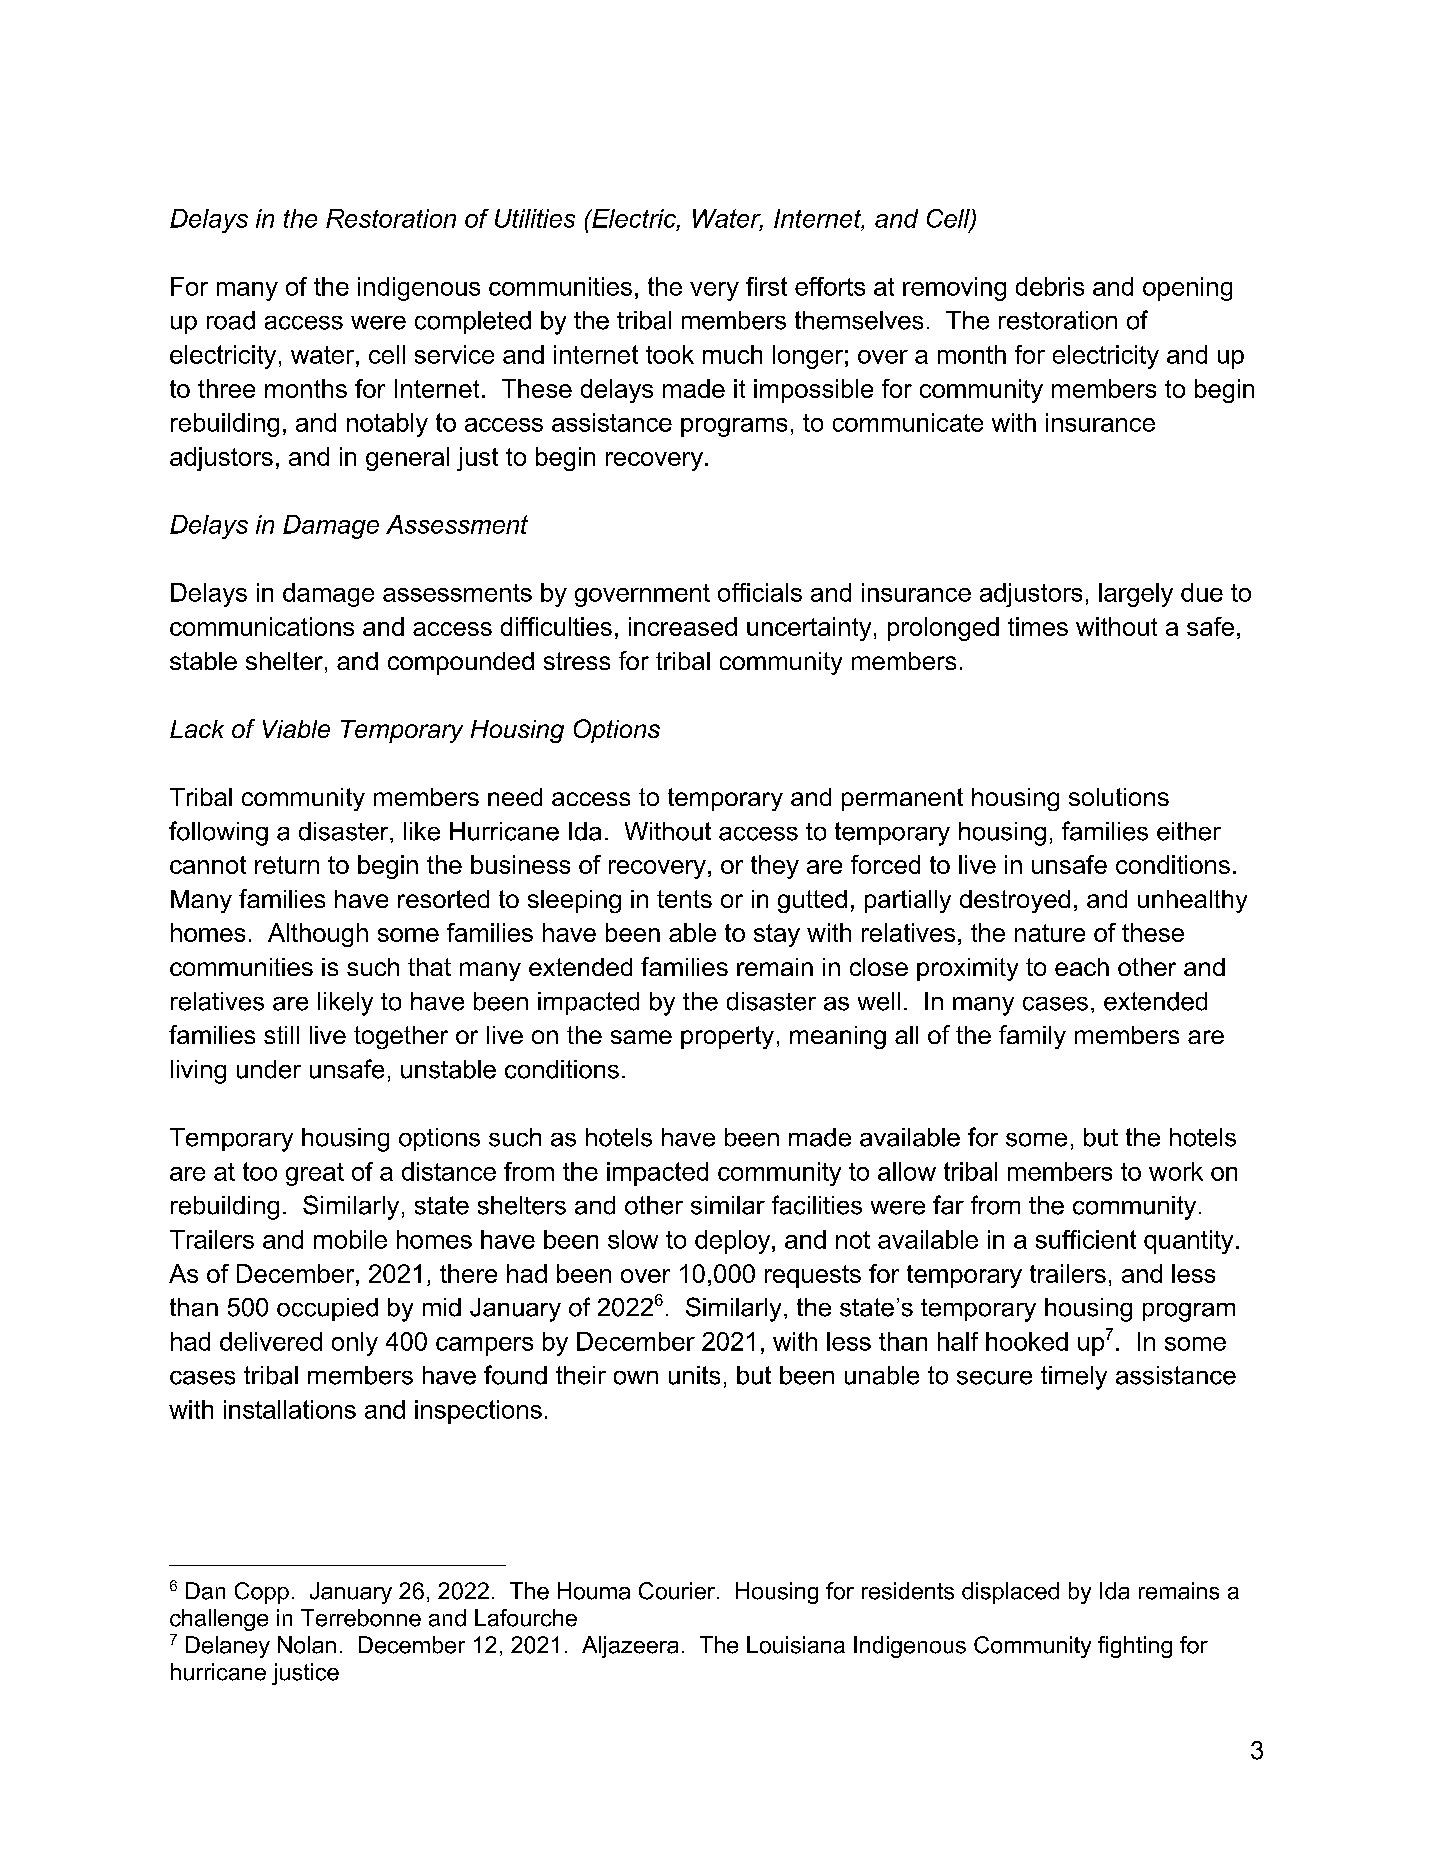 Image resolution: width=1432 pixels, height=1853 pixels. What do you see at coordinates (766, 286) in the page?
I see `first` at bounding box center [766, 286].
